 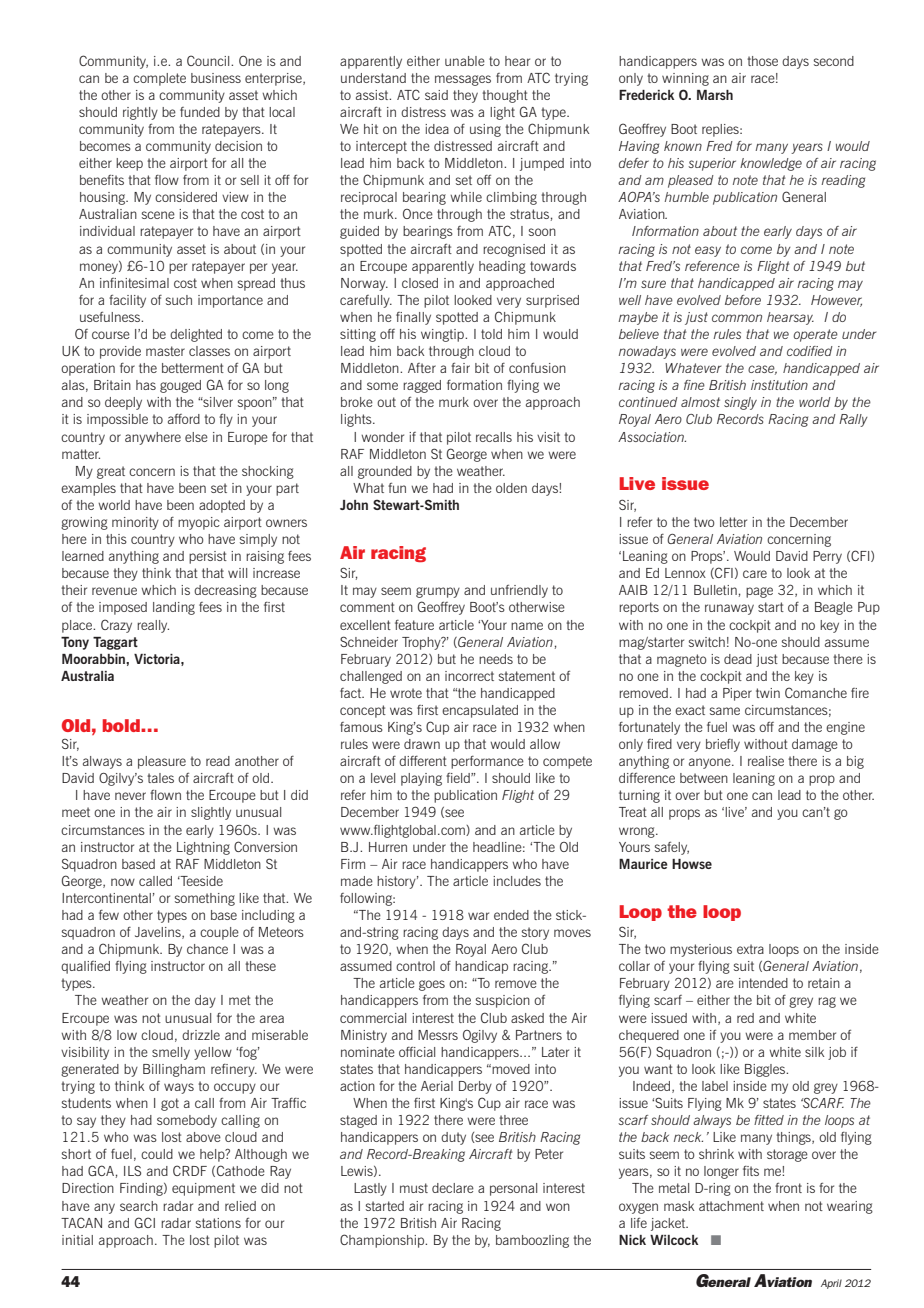 I want to click on really, so click(x=153, y=626).
